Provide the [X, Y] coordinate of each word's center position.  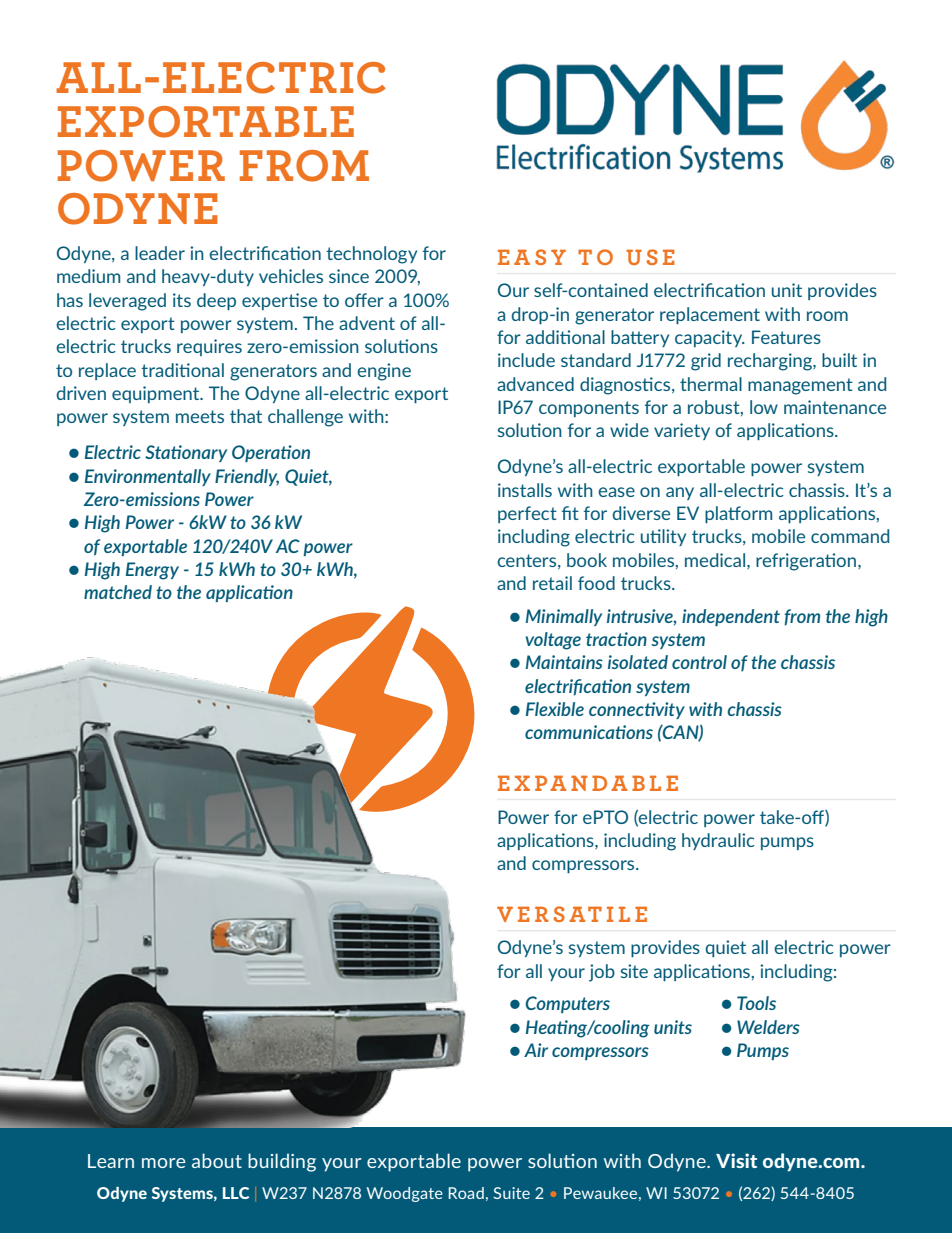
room [827, 316]
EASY [532, 257]
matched [118, 592]
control [699, 662]
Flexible [555, 709]
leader [160, 253]
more [163, 1163]
